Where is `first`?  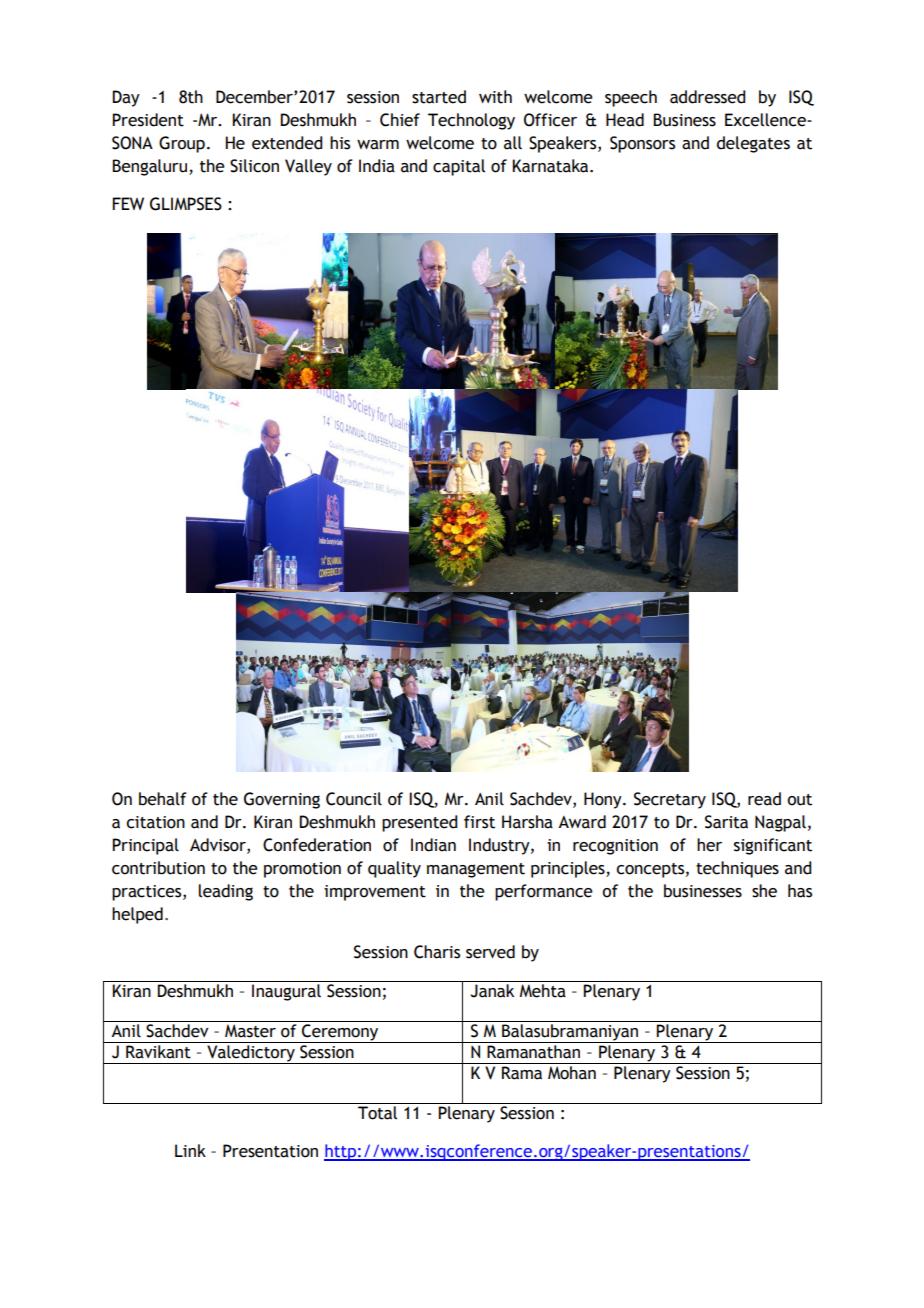 first is located at coordinates (479, 822).
